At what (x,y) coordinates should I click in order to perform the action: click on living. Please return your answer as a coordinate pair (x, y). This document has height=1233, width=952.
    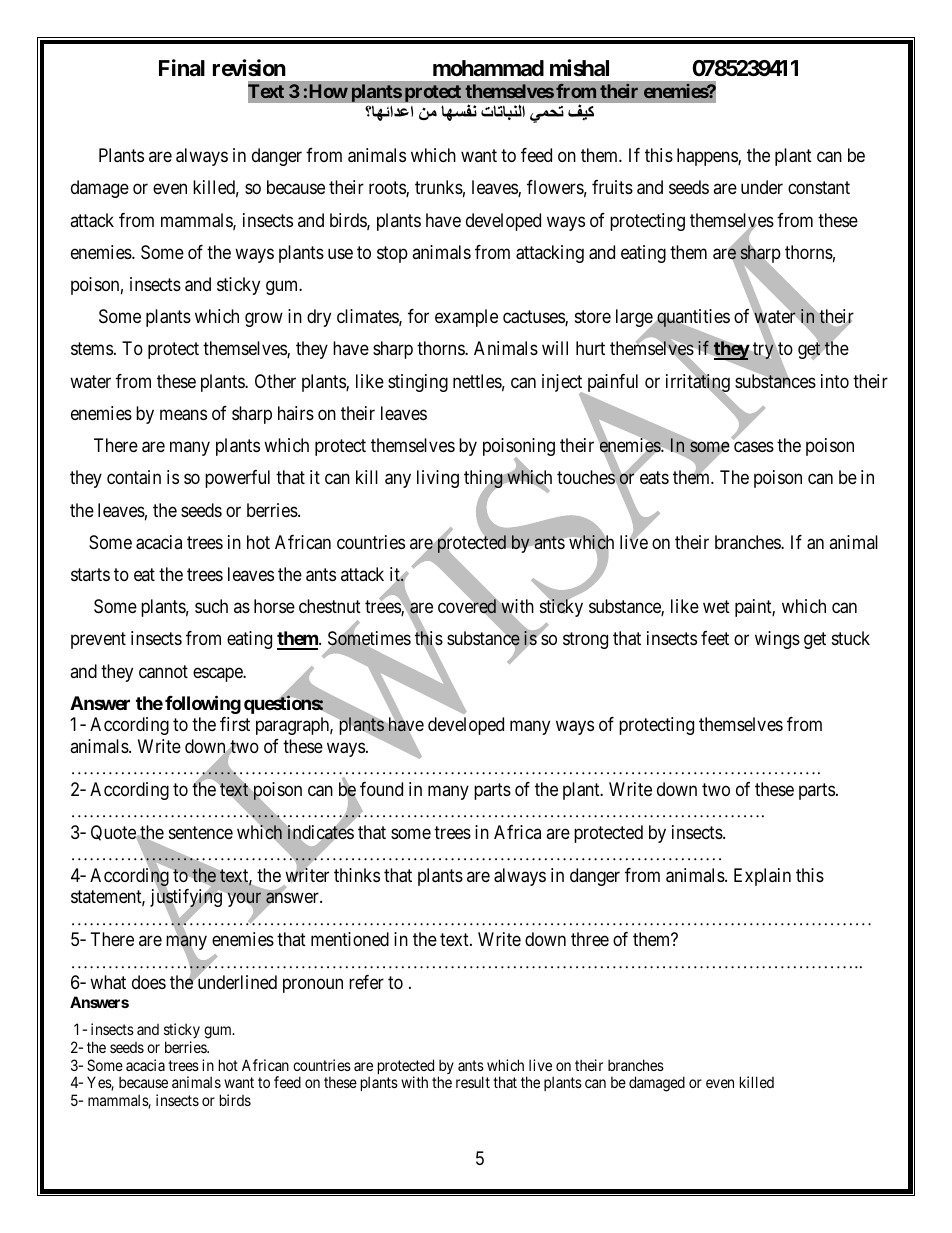
    Looking at the image, I should click on (438, 479).
